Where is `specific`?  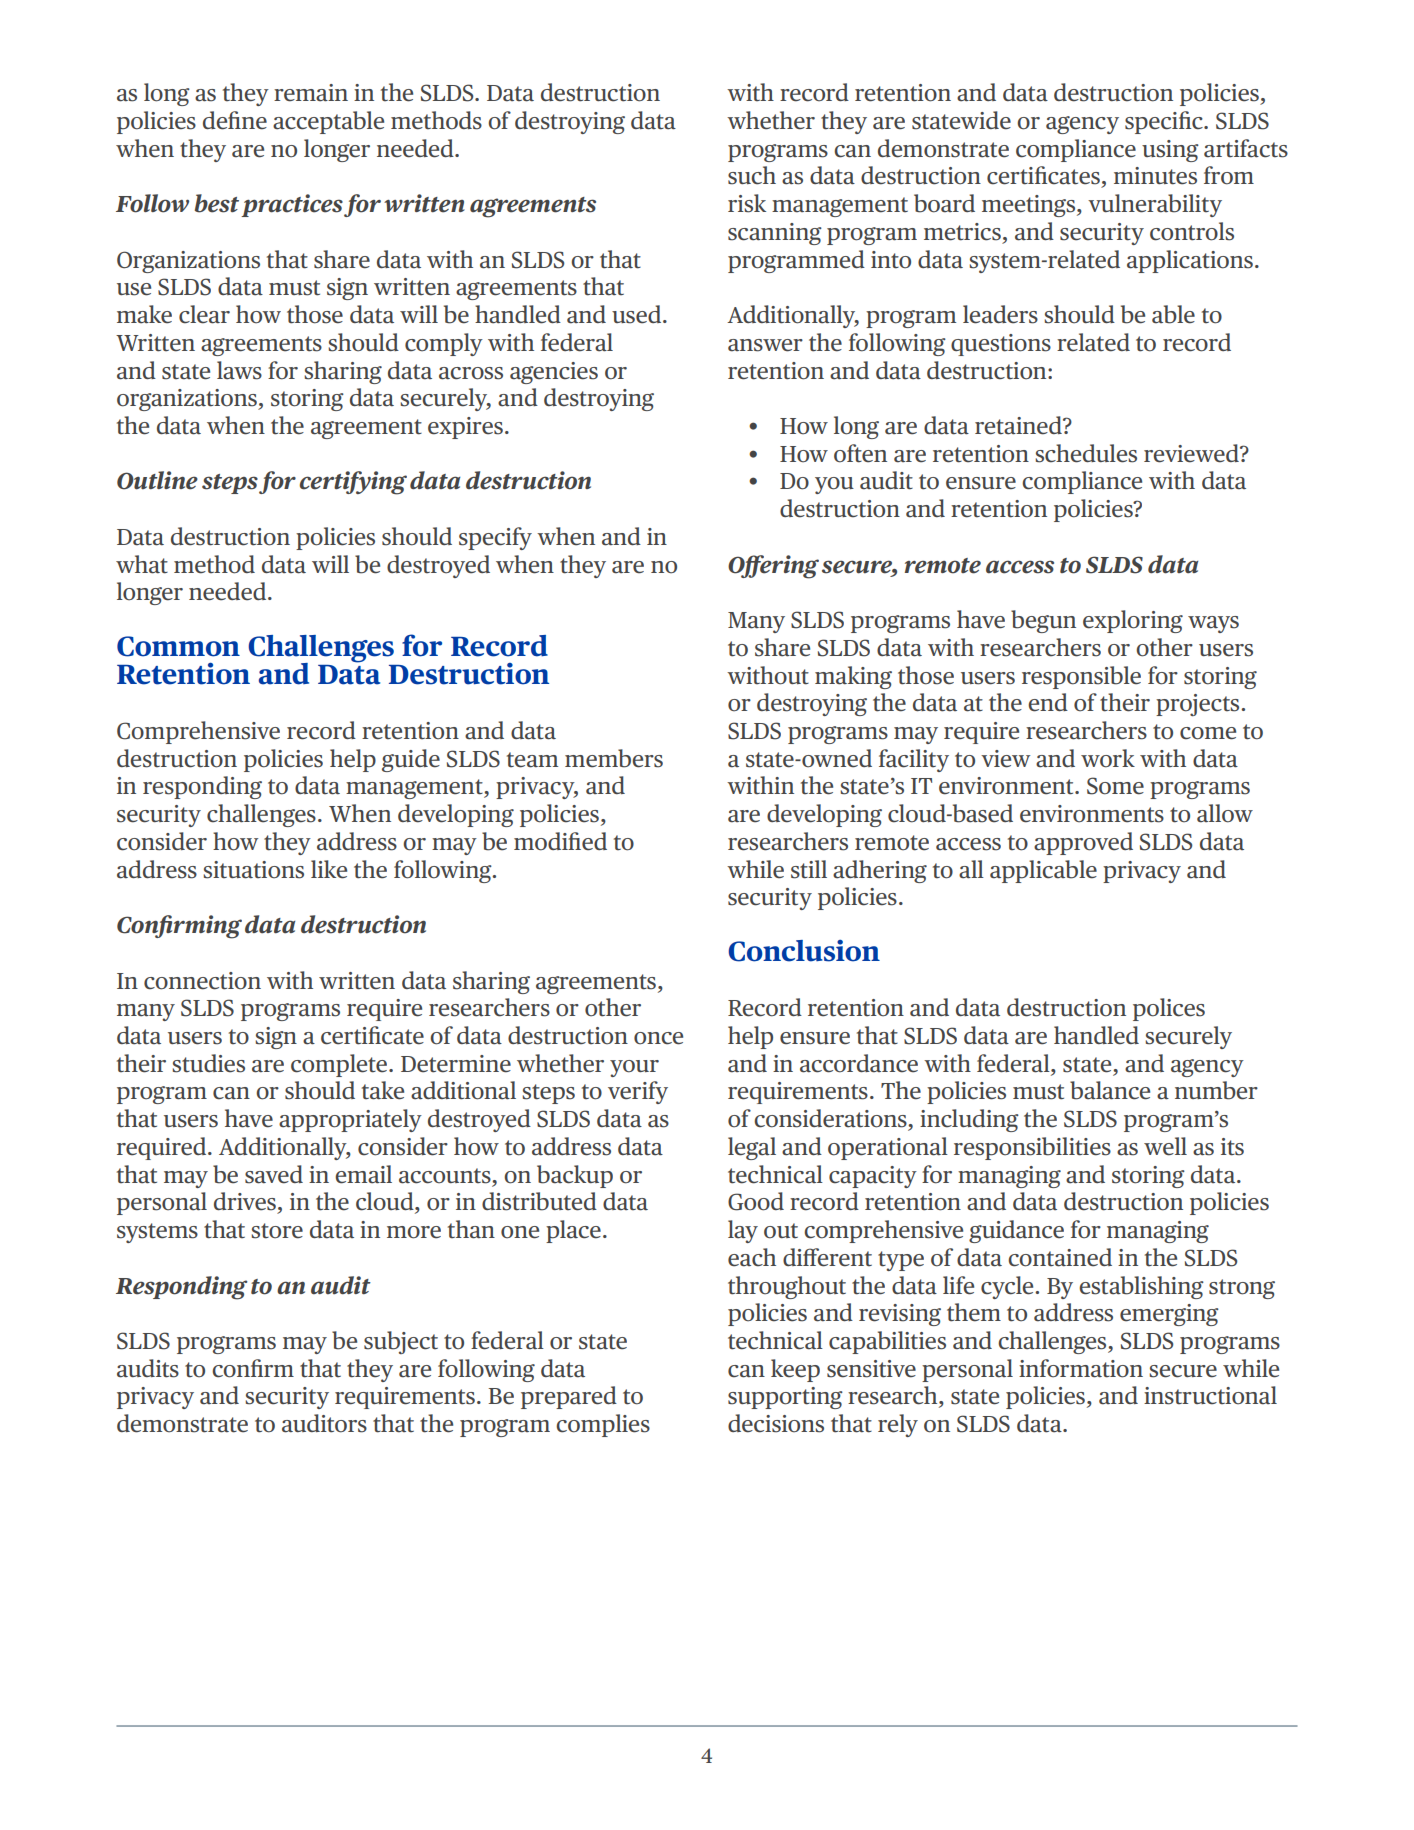 specific is located at coordinates (1165, 122).
